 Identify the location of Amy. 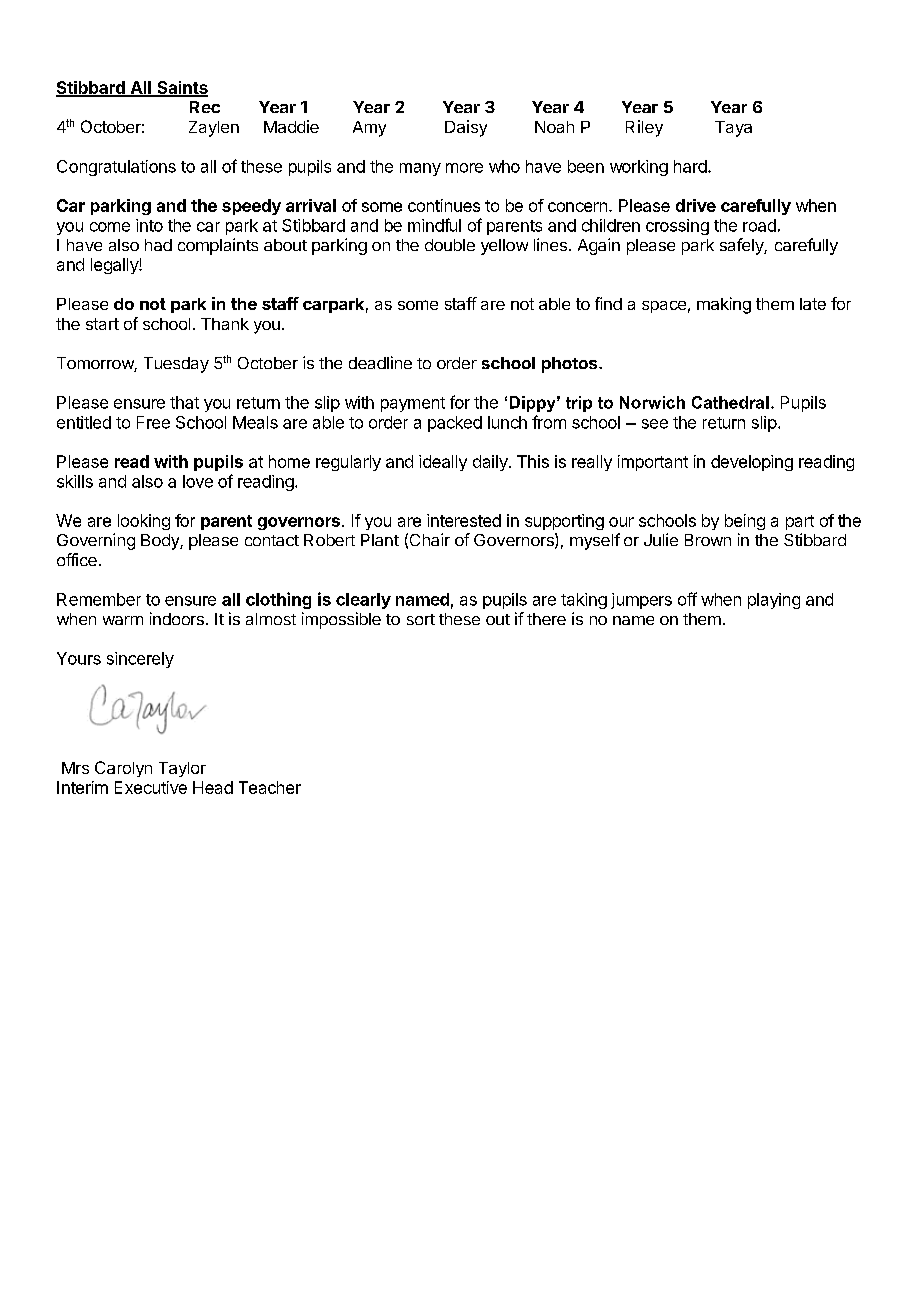
(369, 129).
